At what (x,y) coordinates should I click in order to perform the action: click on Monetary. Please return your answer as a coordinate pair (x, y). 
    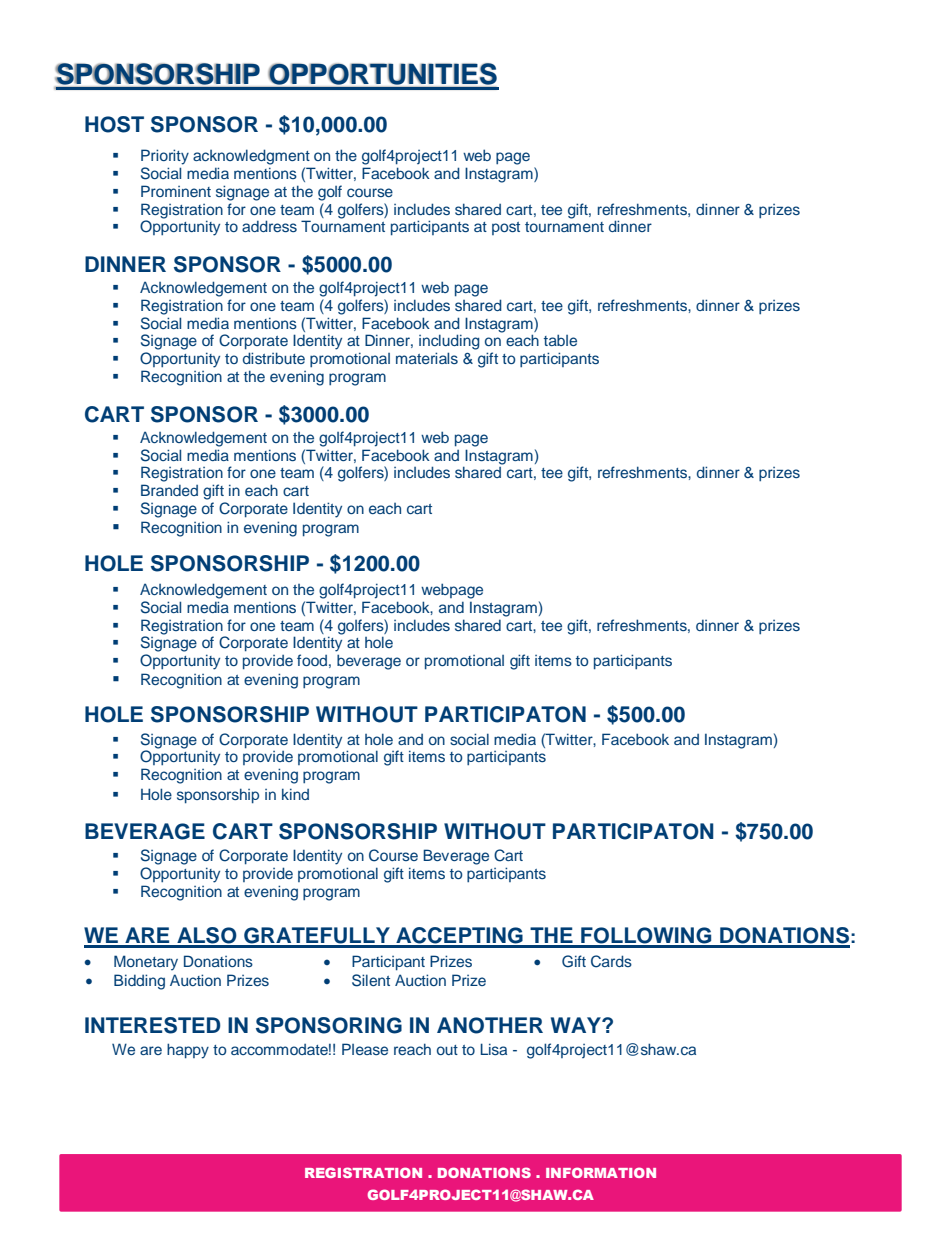
    Looking at the image, I should click on (146, 963).
